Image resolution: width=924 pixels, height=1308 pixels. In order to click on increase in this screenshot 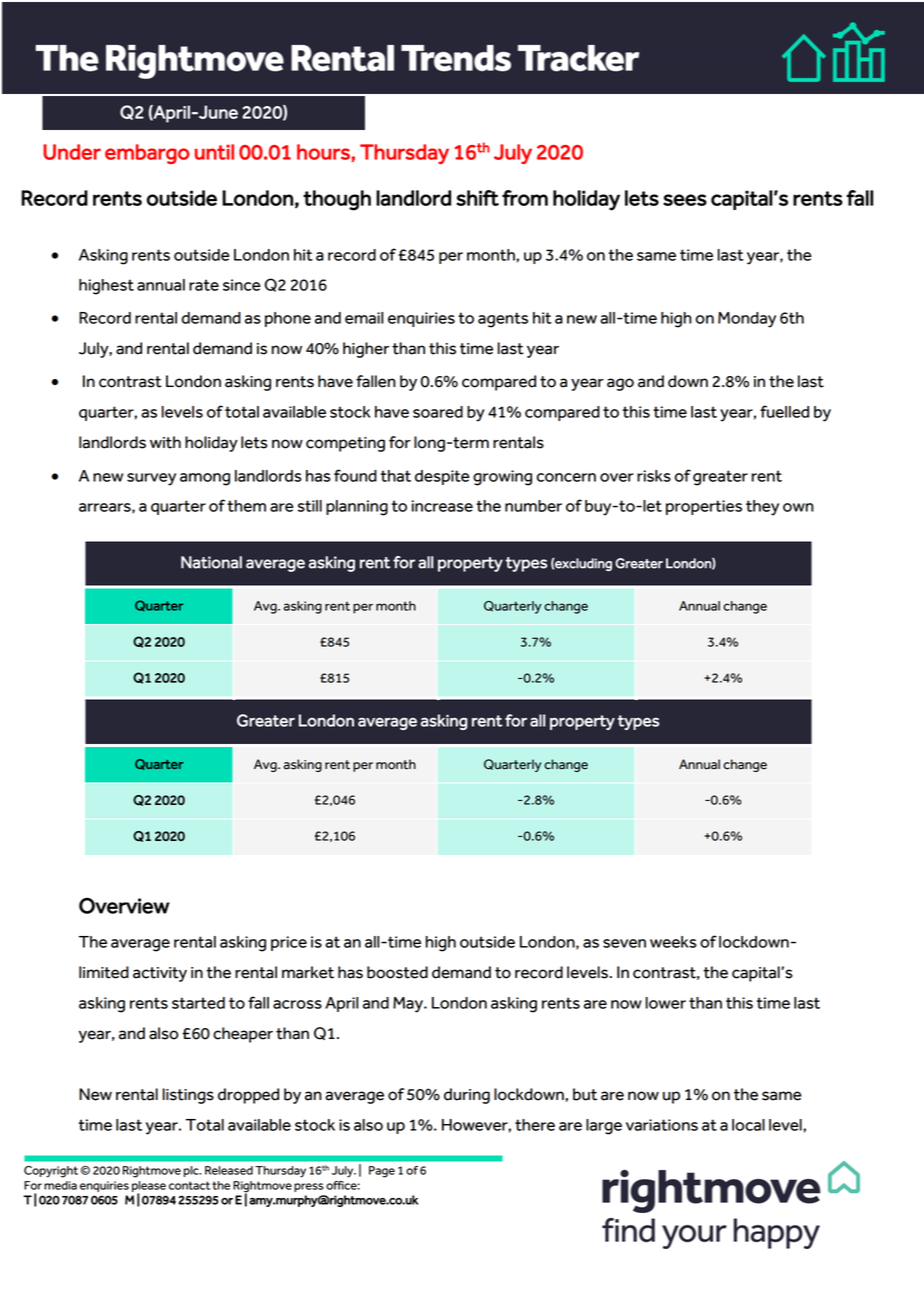, I will do `click(442, 506)`.
